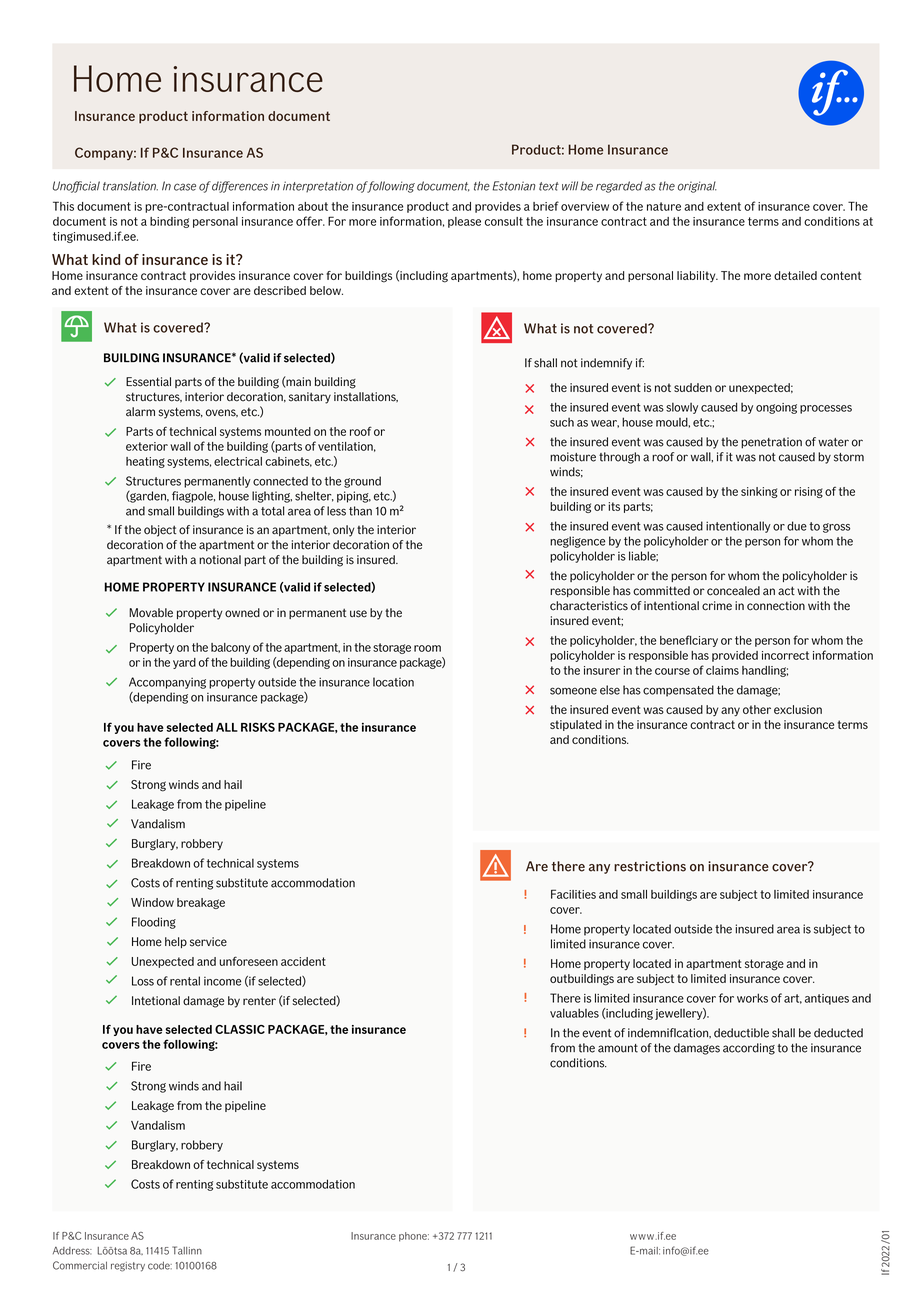 The height and width of the document is (1308, 924). Describe the element at coordinates (757, 709) in the document. I see `other` at that location.
